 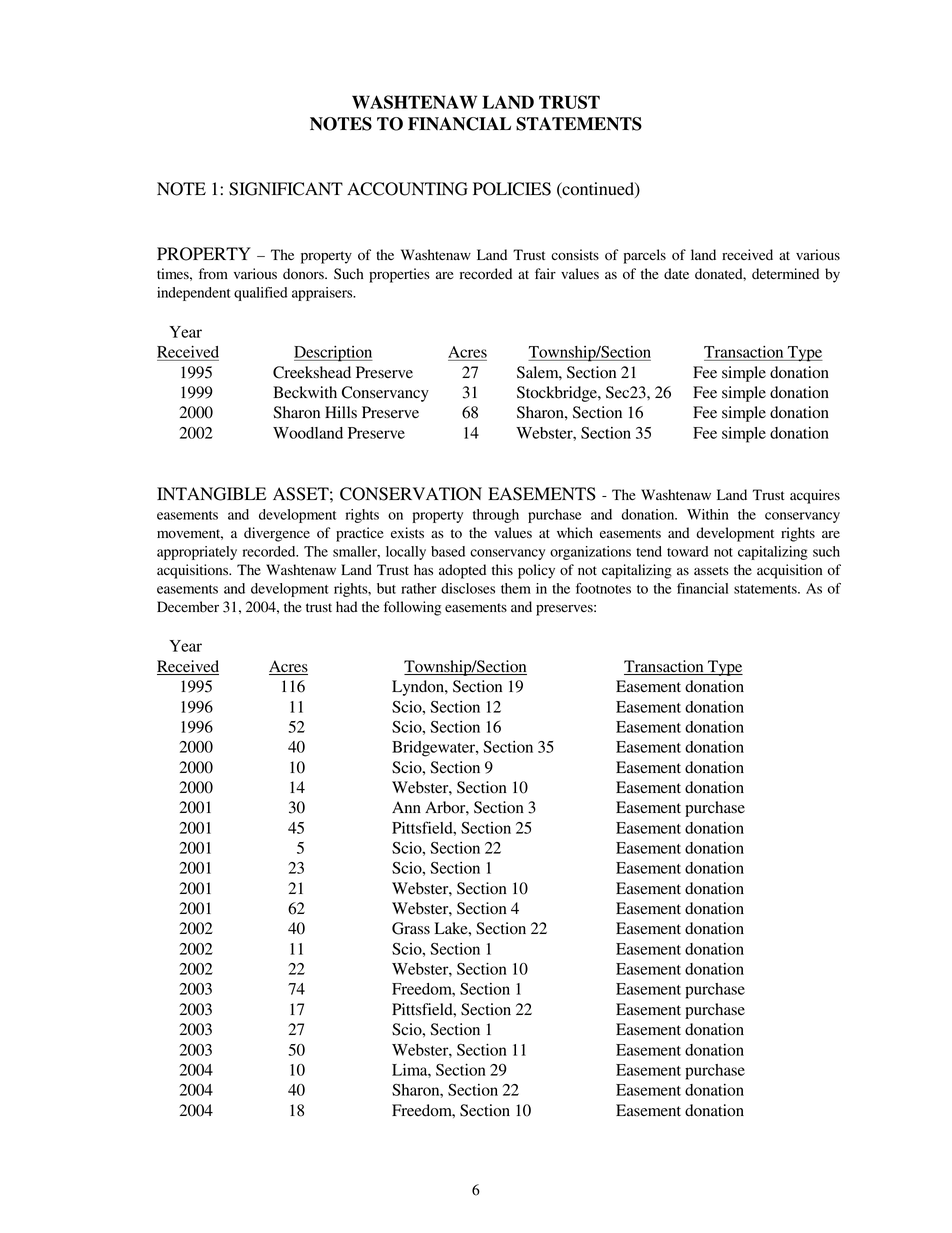 What do you see at coordinates (411, 928) in the screenshot?
I see `Grass` at bounding box center [411, 928].
